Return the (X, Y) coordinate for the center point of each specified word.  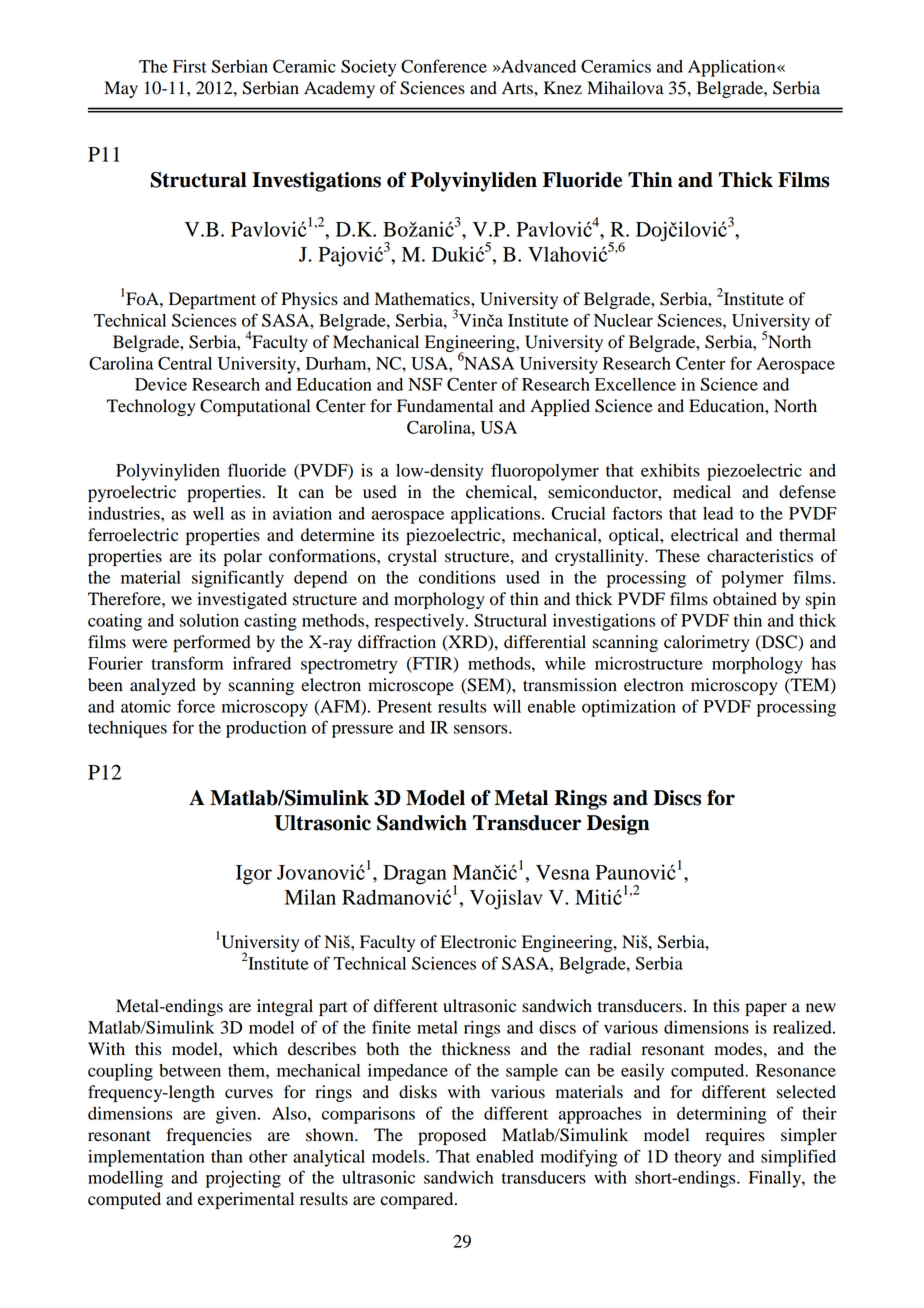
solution (209, 620)
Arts (518, 88)
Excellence (635, 384)
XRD (467, 642)
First (190, 66)
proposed (452, 1136)
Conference (444, 66)
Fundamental (445, 406)
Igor (254, 875)
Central (185, 363)
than (227, 1156)
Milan (310, 897)
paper (766, 1009)
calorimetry (707, 643)
